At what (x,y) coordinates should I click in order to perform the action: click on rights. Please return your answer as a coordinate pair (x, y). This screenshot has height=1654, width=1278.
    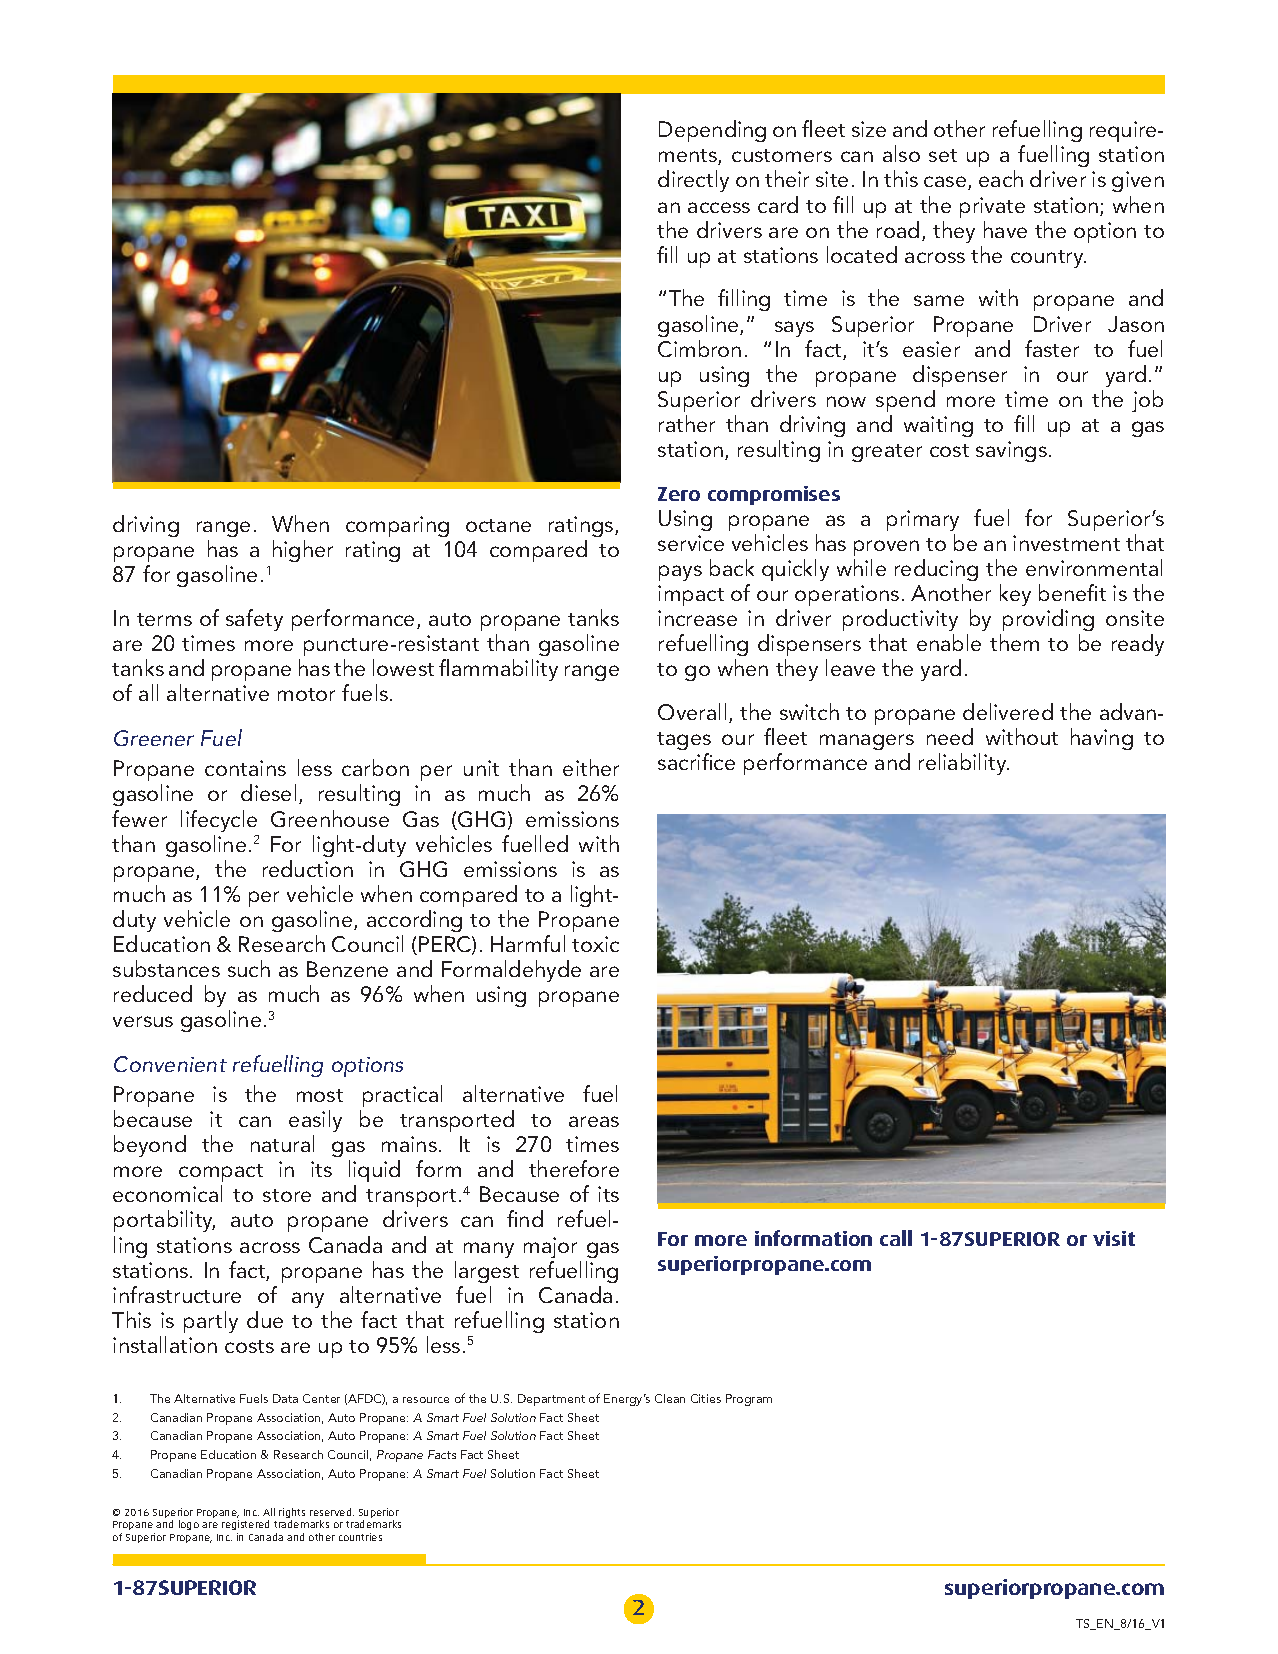
    Looking at the image, I should click on (292, 1514).
